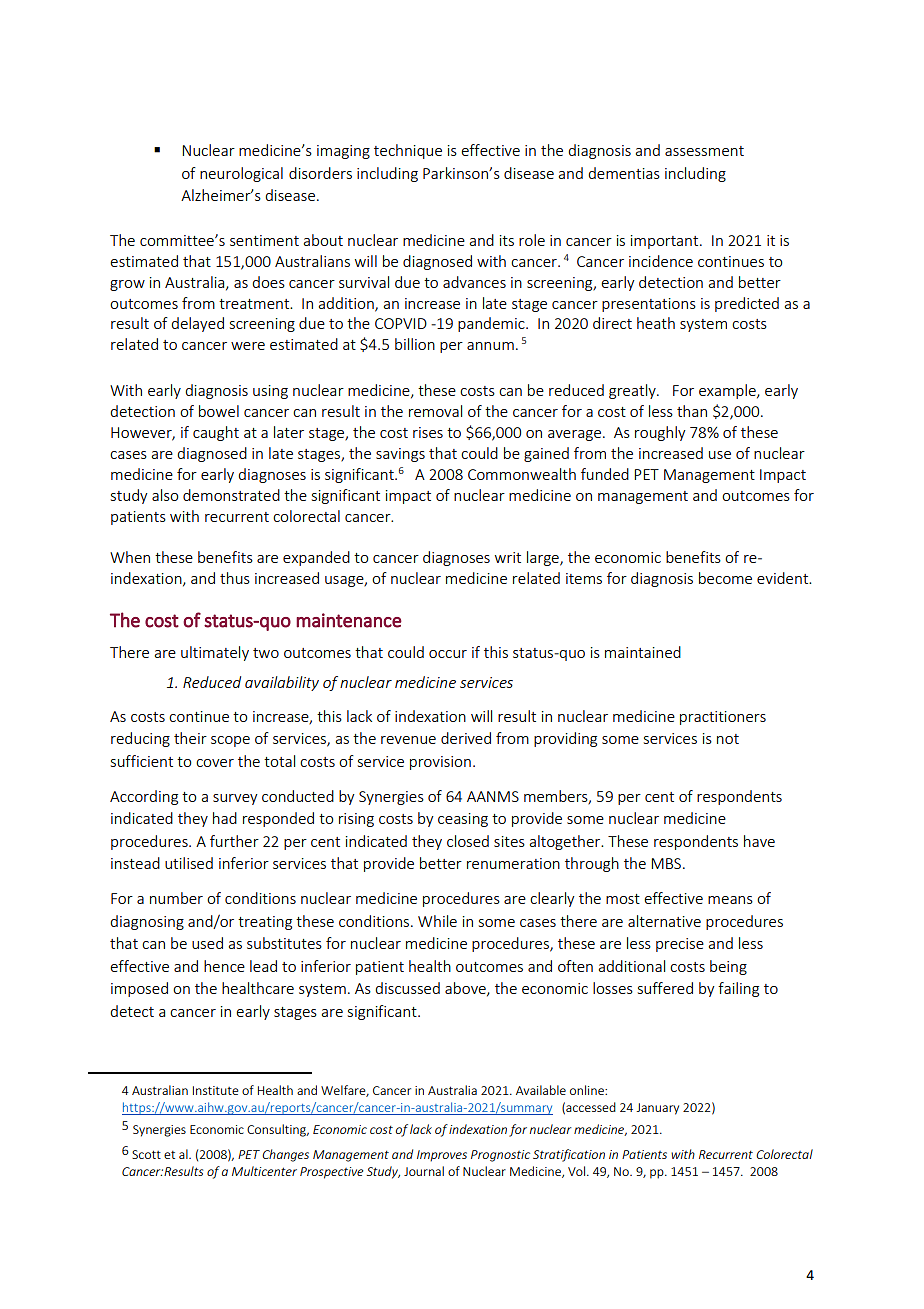  I want to click on used, so click(207, 943).
